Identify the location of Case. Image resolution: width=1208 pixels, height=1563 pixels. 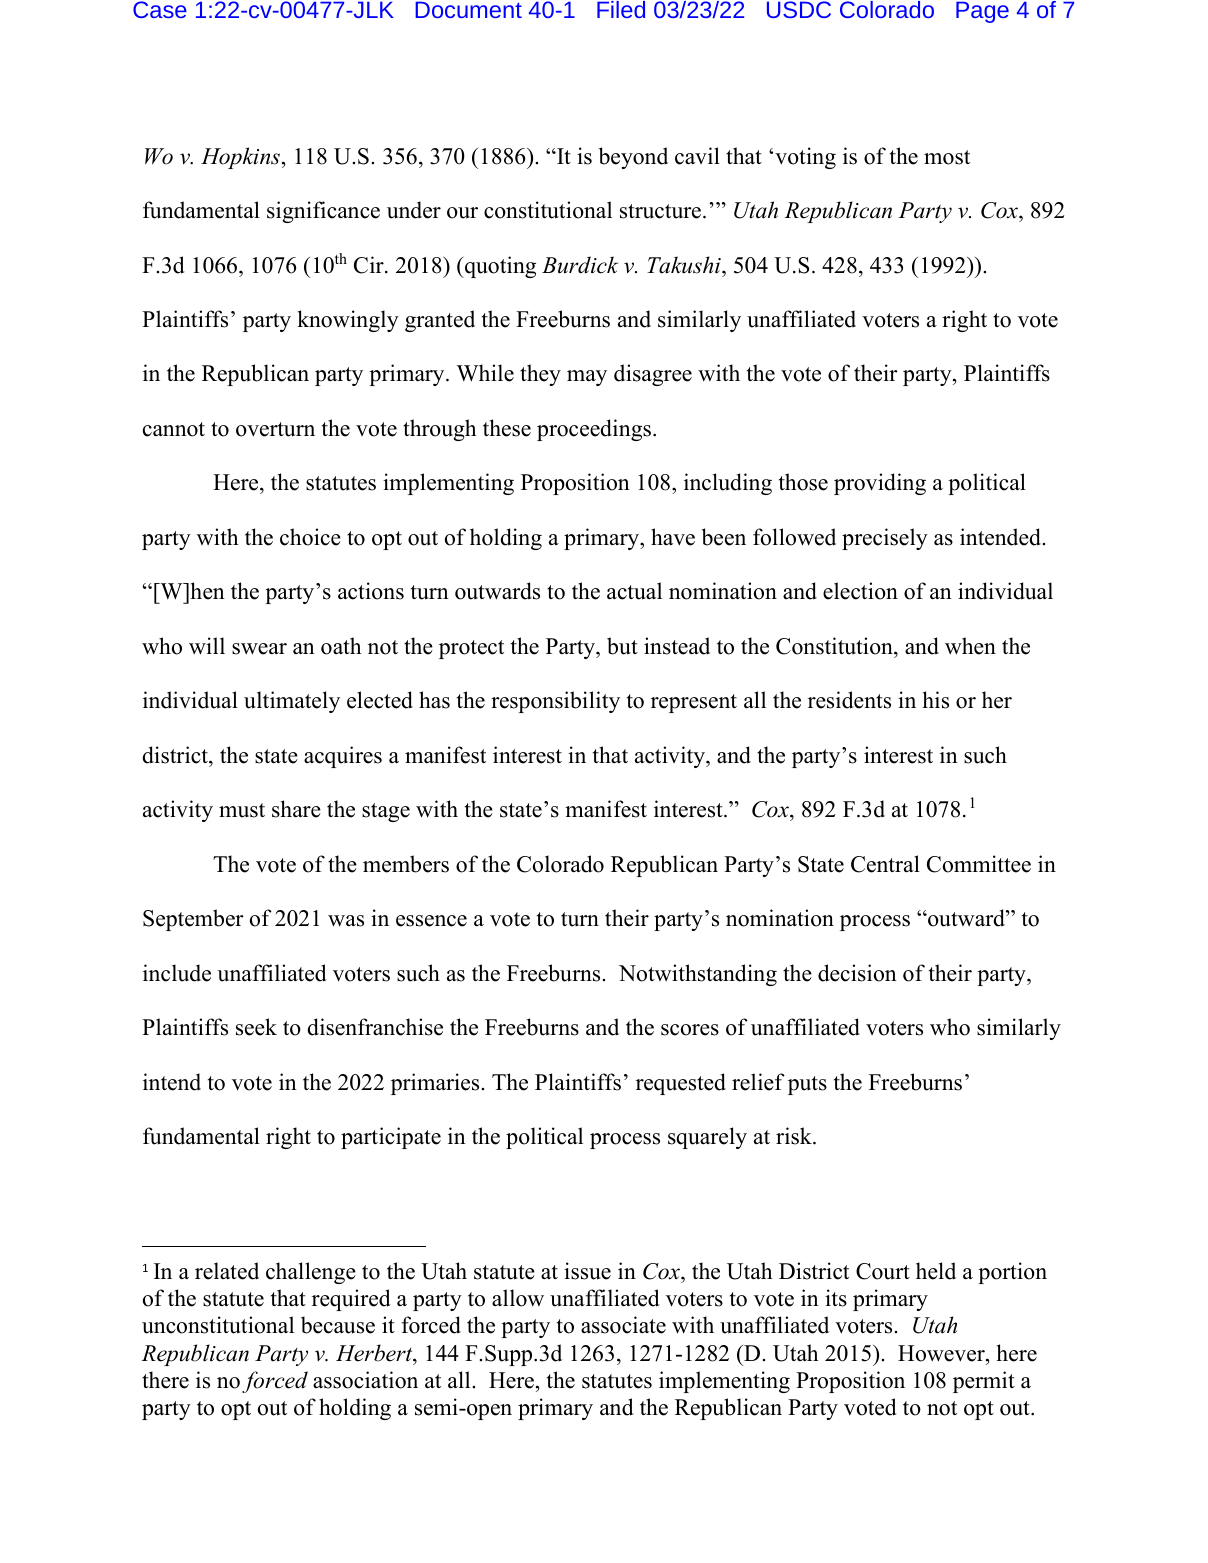
(160, 9).
